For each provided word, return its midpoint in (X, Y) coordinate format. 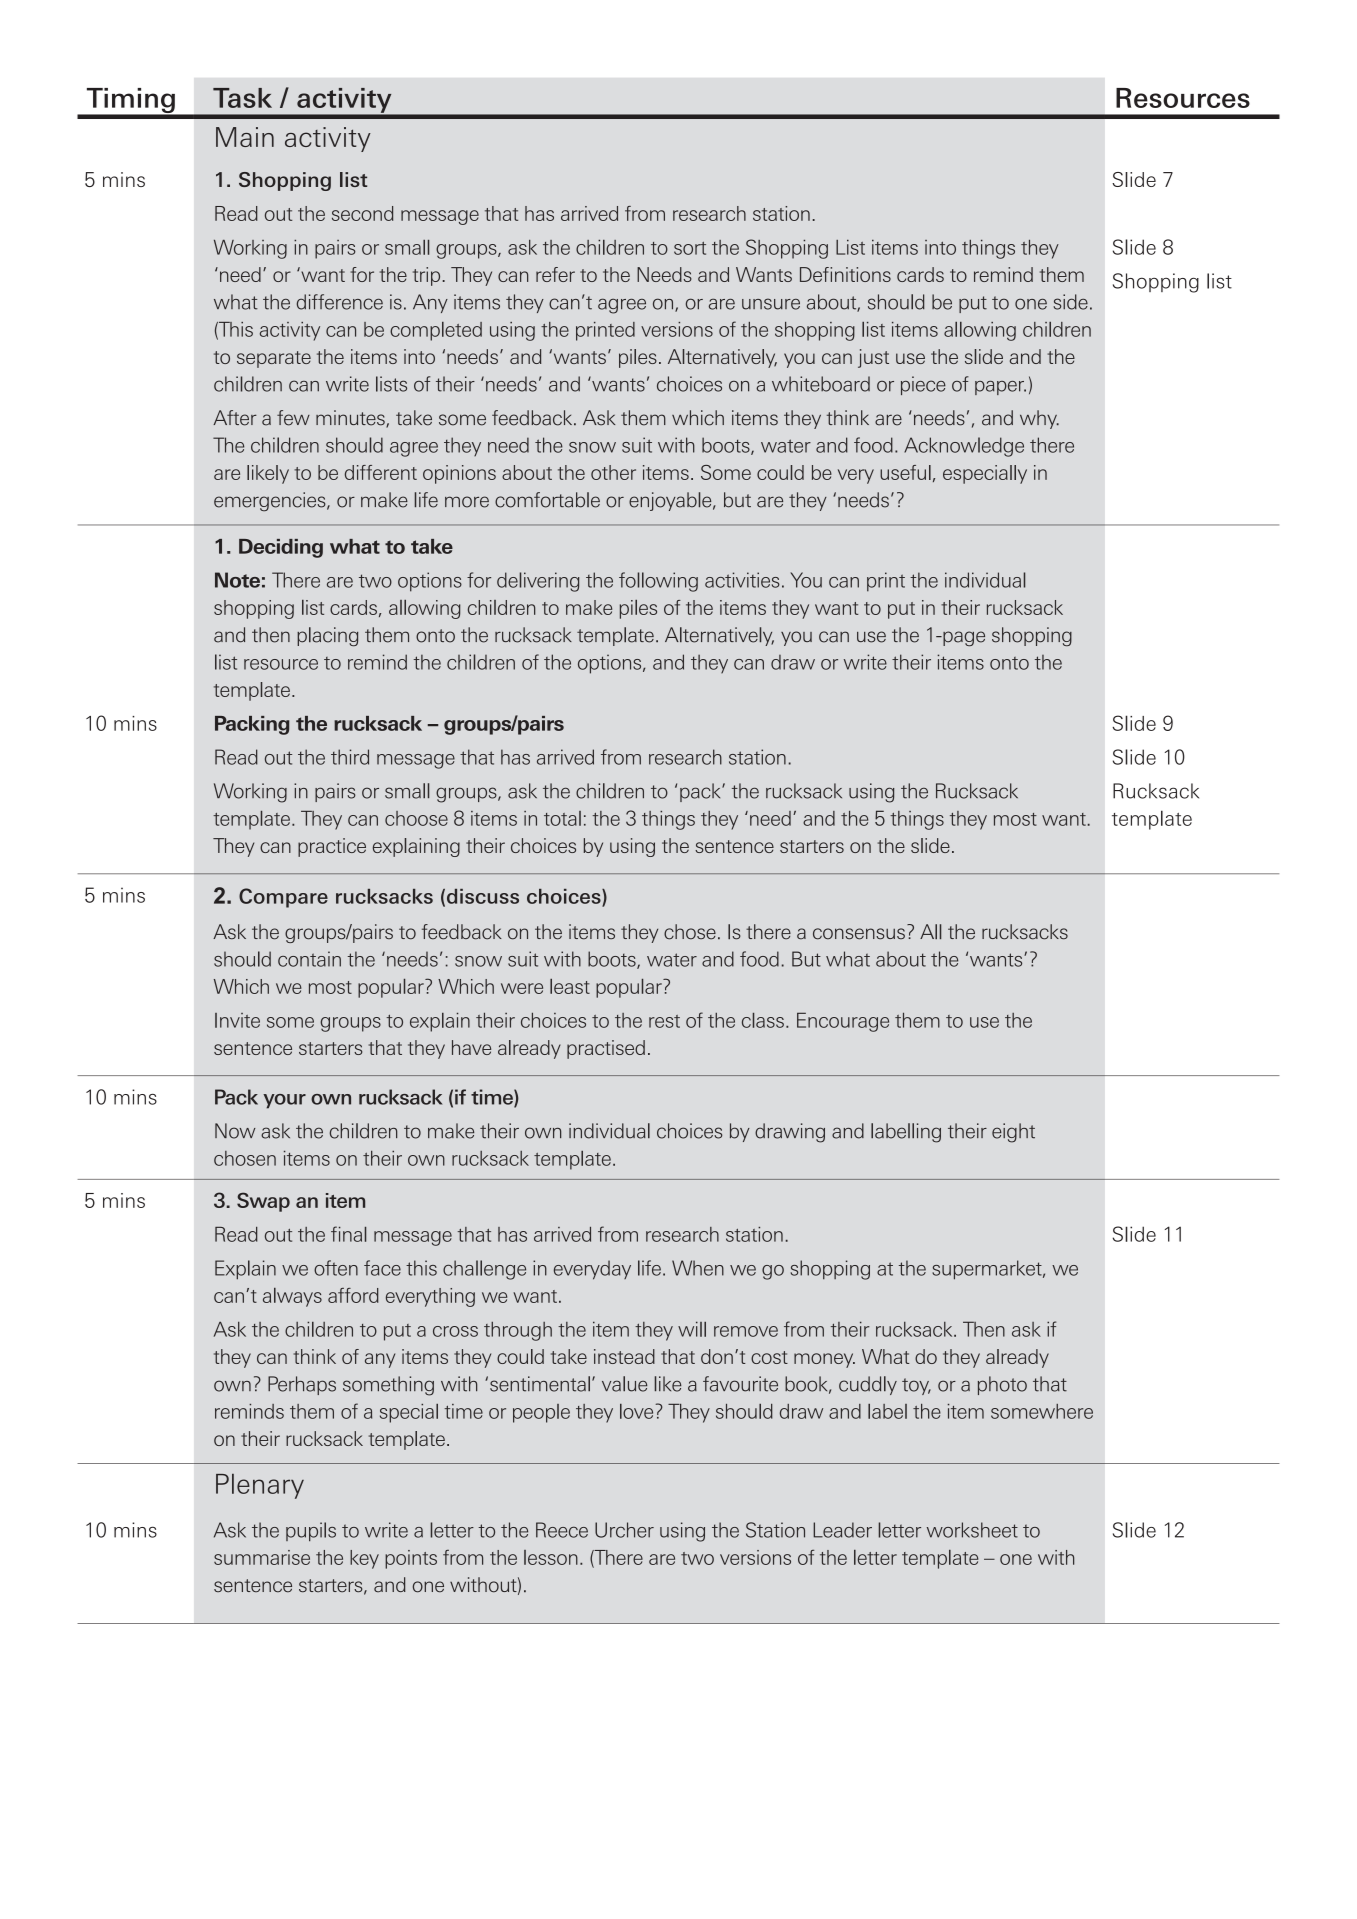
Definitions (845, 274)
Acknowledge (964, 447)
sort (690, 248)
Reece (562, 1530)
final (348, 1234)
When (698, 1268)
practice (332, 847)
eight (1013, 1133)
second (362, 213)
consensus (859, 934)
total (562, 818)
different (381, 472)
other (613, 472)
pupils (311, 1531)
